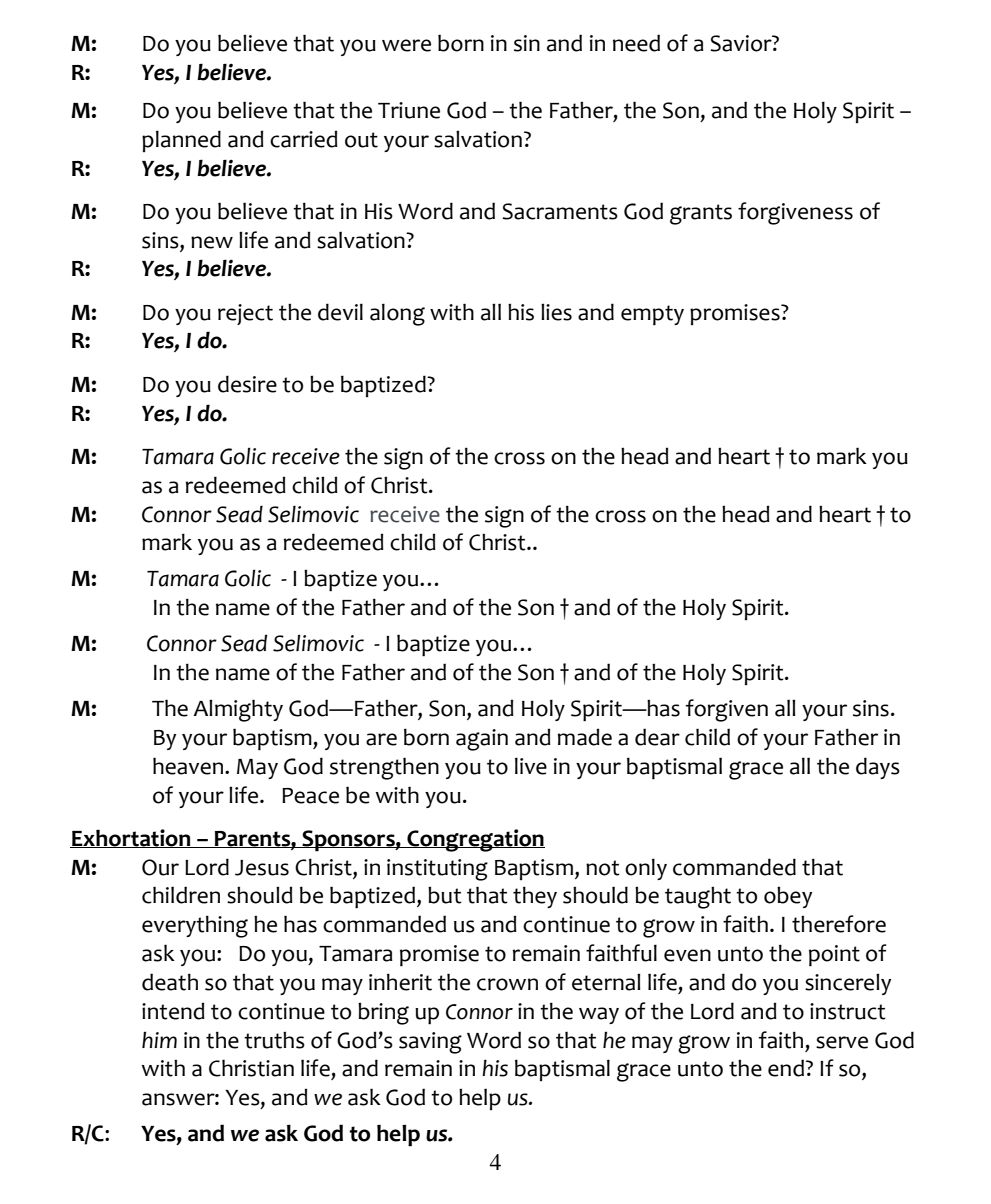 This page has height=1204, width=991. What do you see at coordinates (188, 766) in the page?
I see `heaven` at bounding box center [188, 766].
